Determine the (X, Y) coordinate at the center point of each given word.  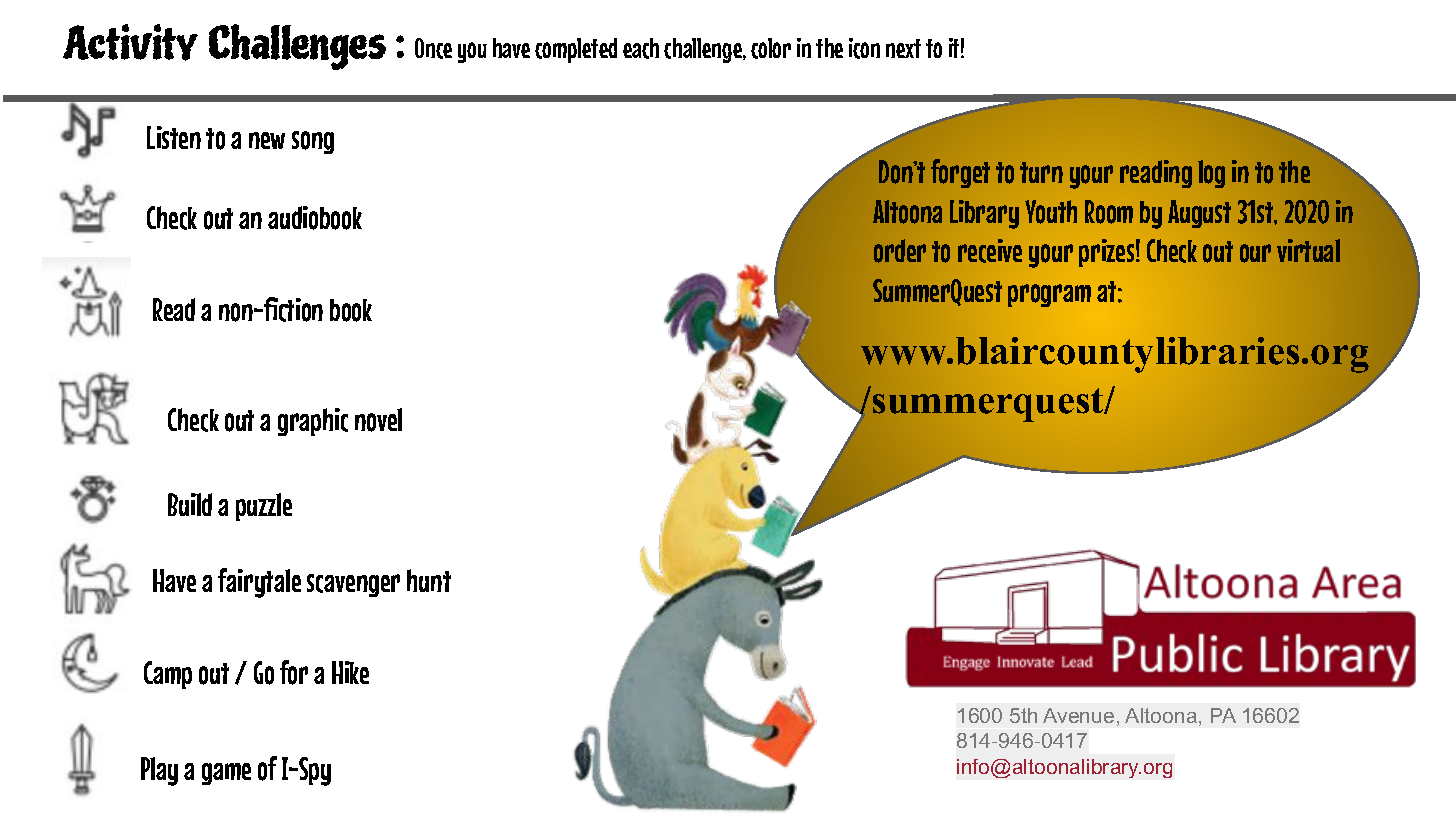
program (1049, 295)
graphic (313, 422)
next (903, 48)
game (226, 774)
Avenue (1078, 715)
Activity (130, 42)
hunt (429, 580)
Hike (350, 672)
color (771, 48)
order (900, 251)
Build (190, 504)
